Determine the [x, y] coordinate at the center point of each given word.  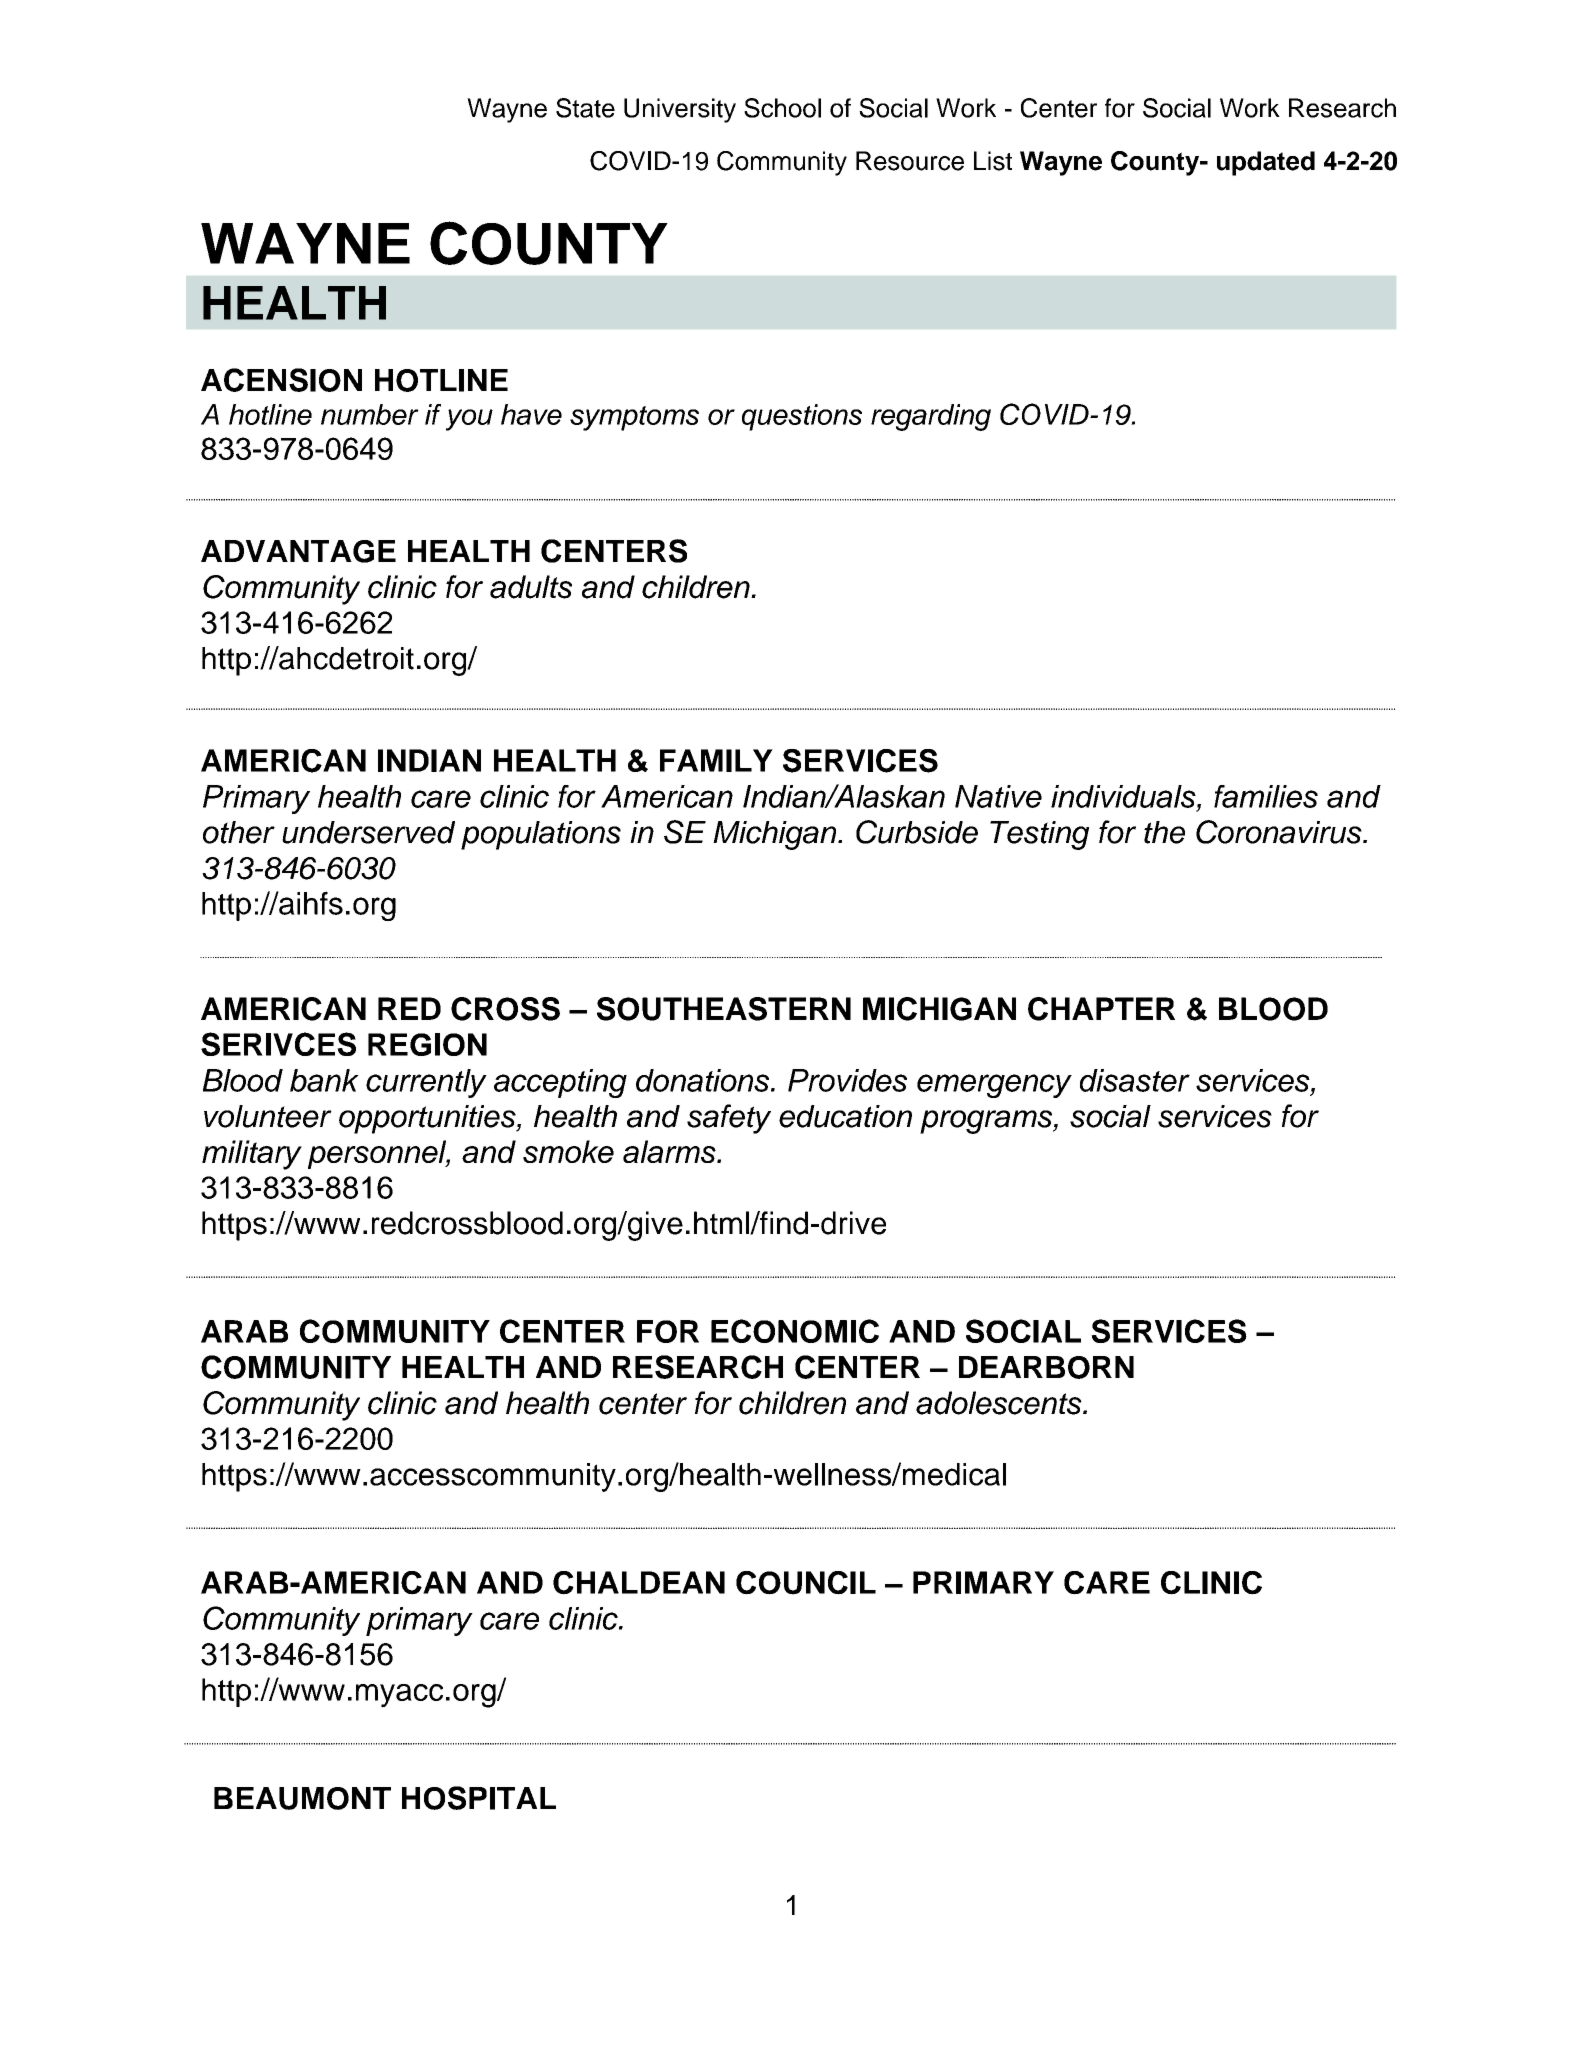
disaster [1135, 1080]
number [370, 414]
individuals [1124, 796]
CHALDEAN [639, 1583]
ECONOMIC [795, 1331]
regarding [931, 417]
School [782, 108]
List [993, 161]
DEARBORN [1046, 1367]
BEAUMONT [302, 1798]
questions [802, 417]
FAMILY [716, 760]
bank [324, 1080]
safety [729, 1119]
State [585, 108]
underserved [368, 832]
